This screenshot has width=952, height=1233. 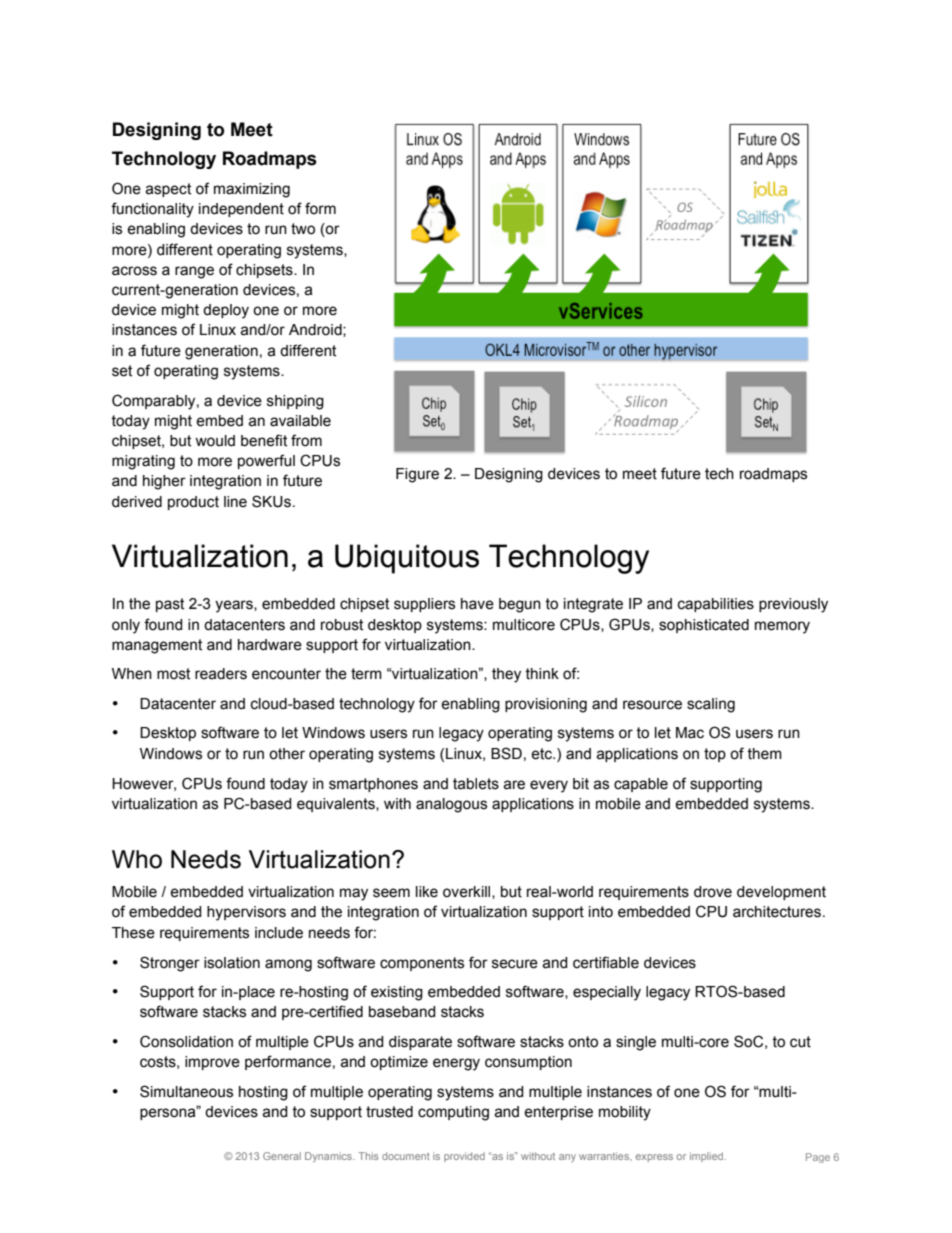 I want to click on independent, so click(x=241, y=210).
